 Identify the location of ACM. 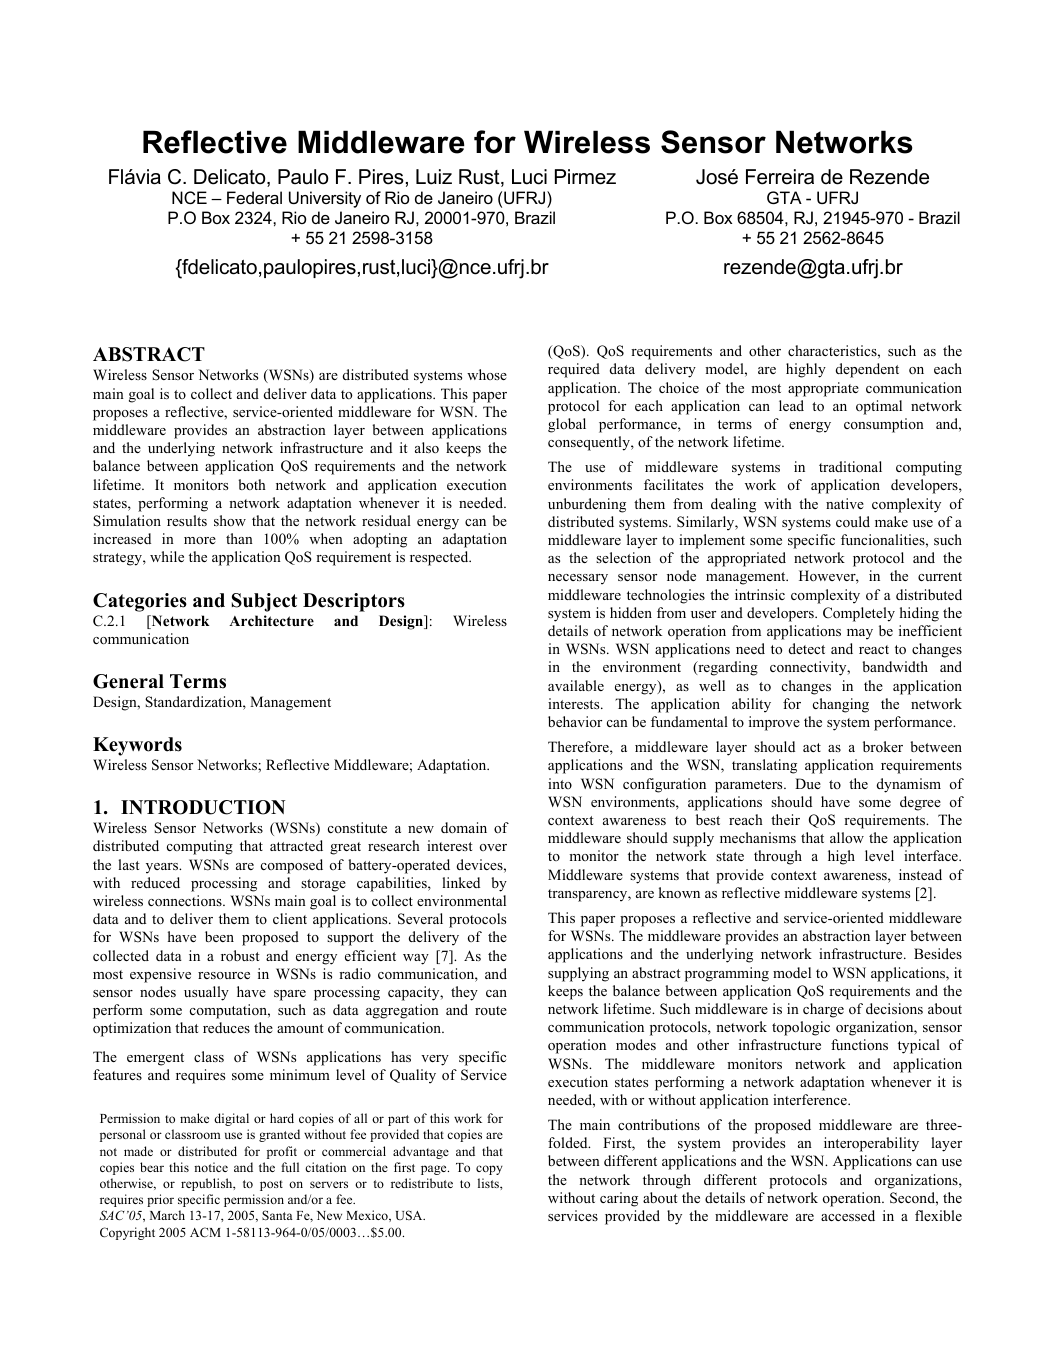
(205, 1232).
